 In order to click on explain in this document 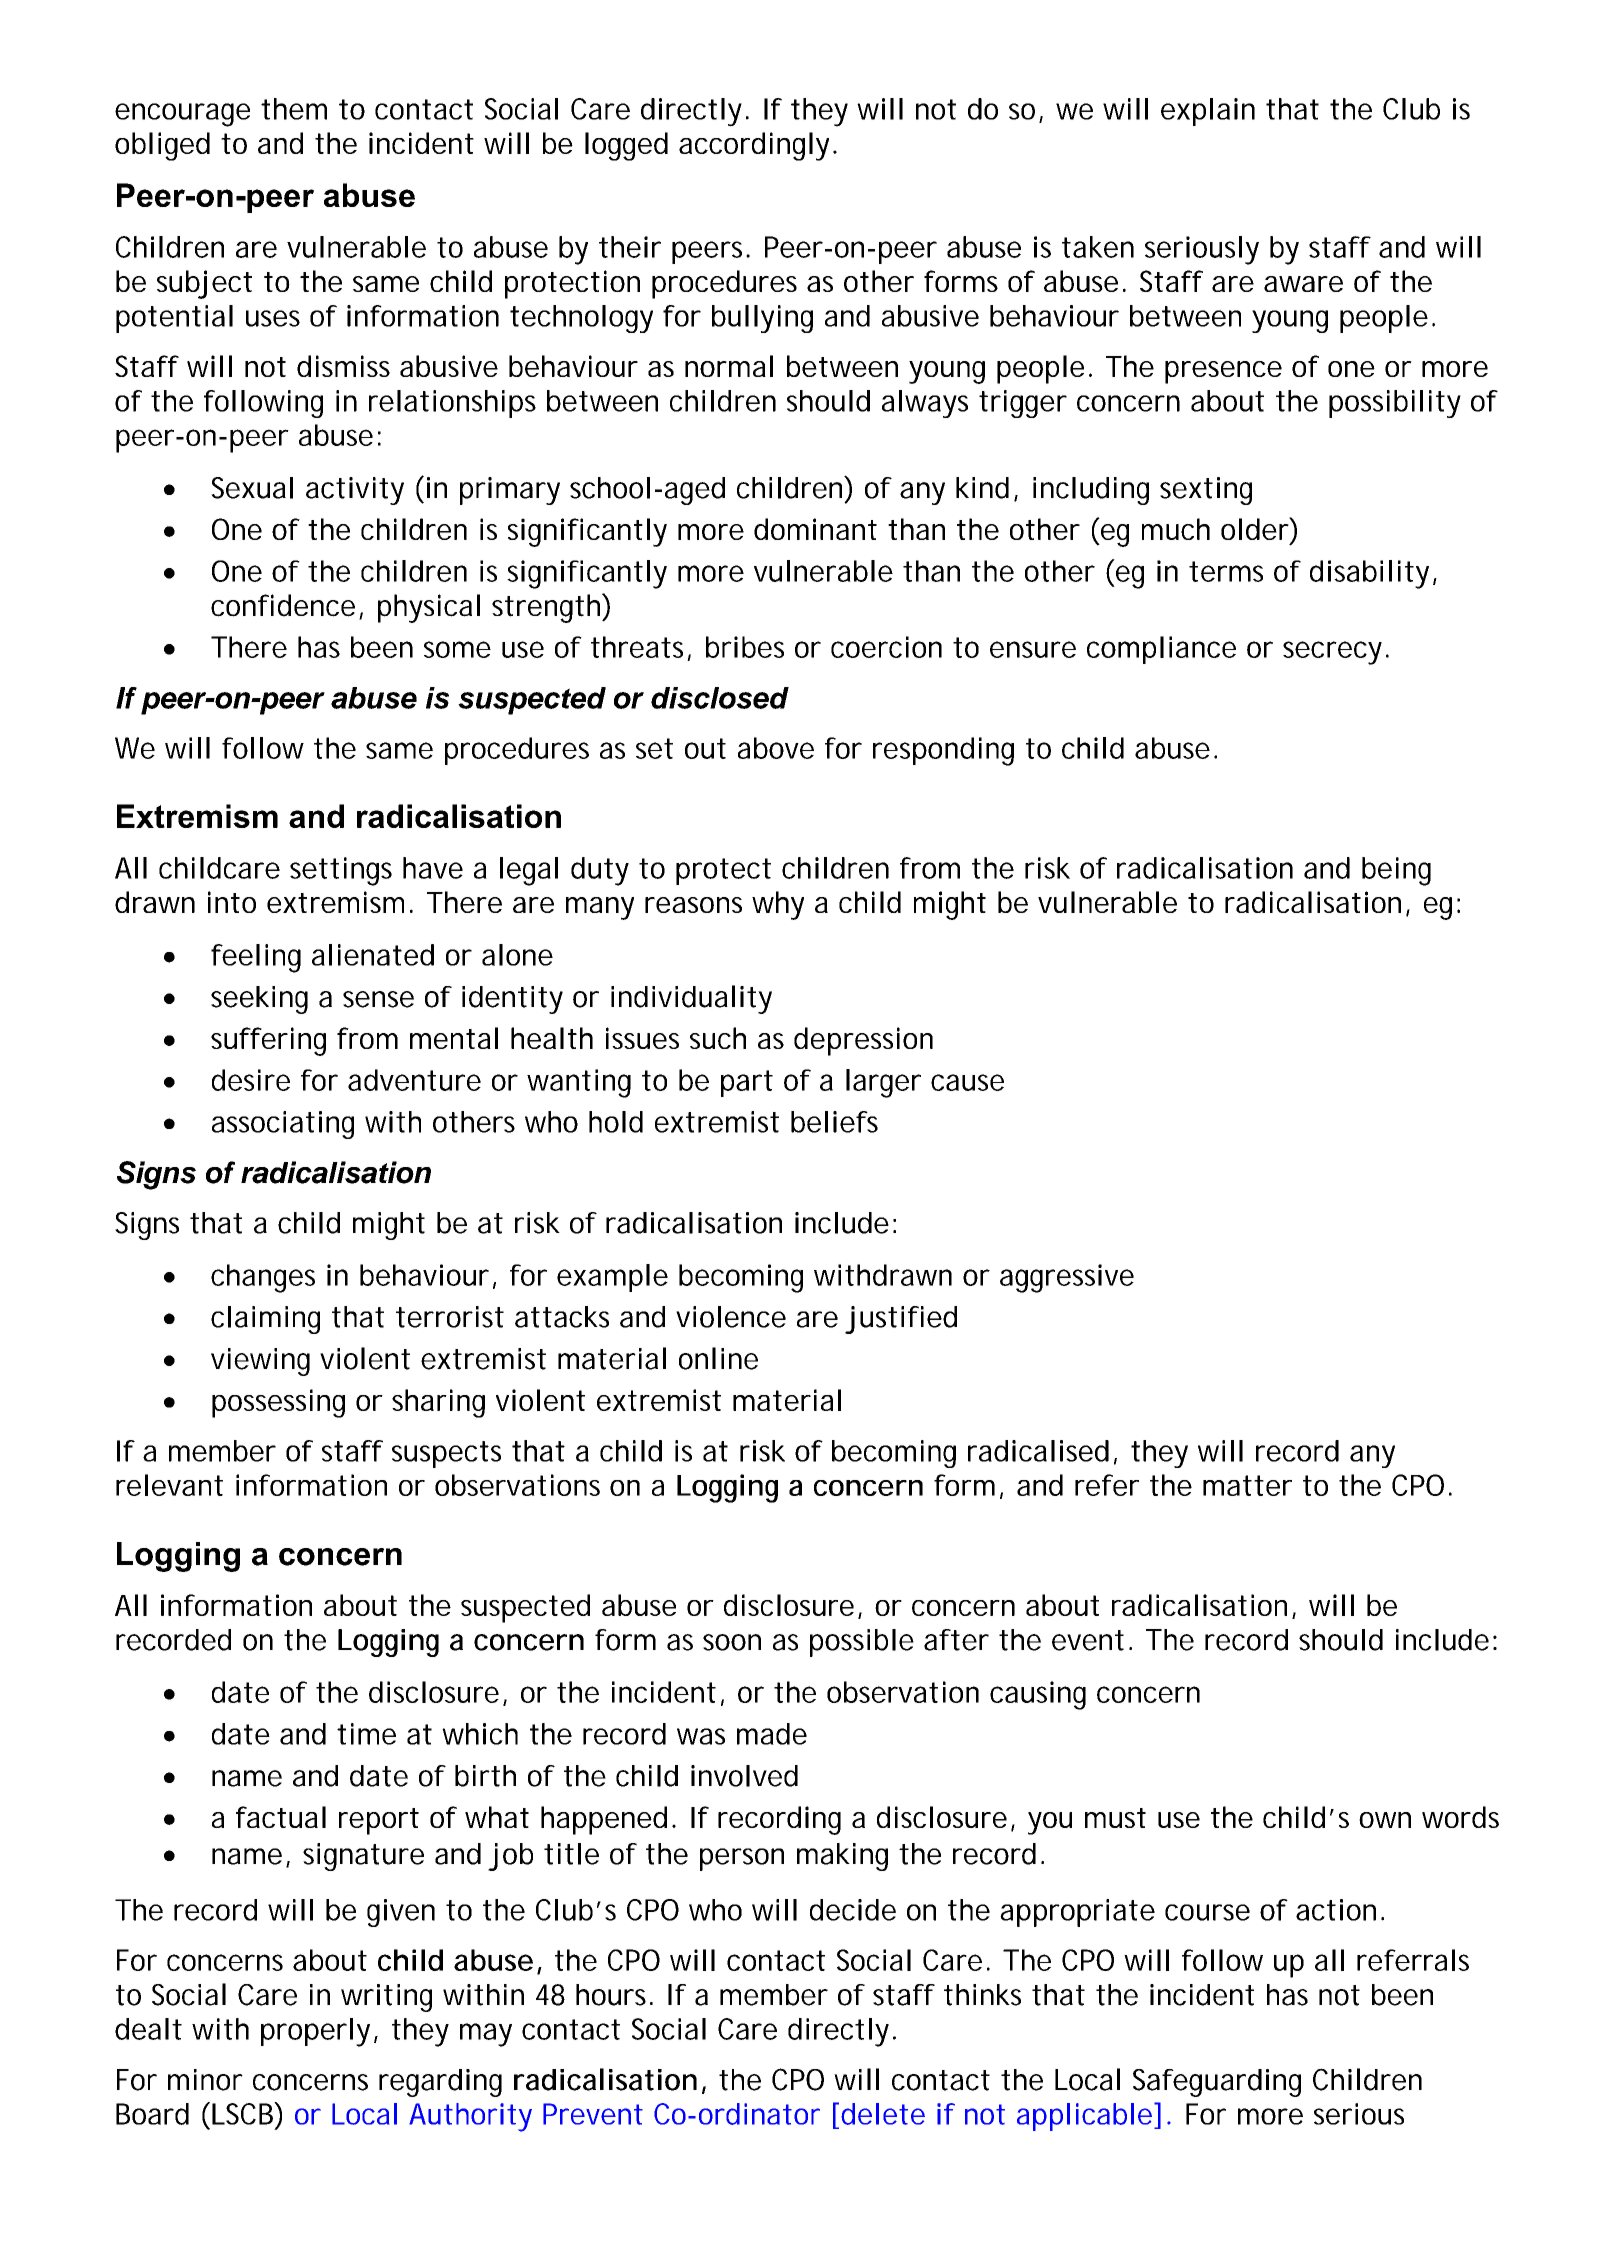, I will do `click(1208, 112)`.
